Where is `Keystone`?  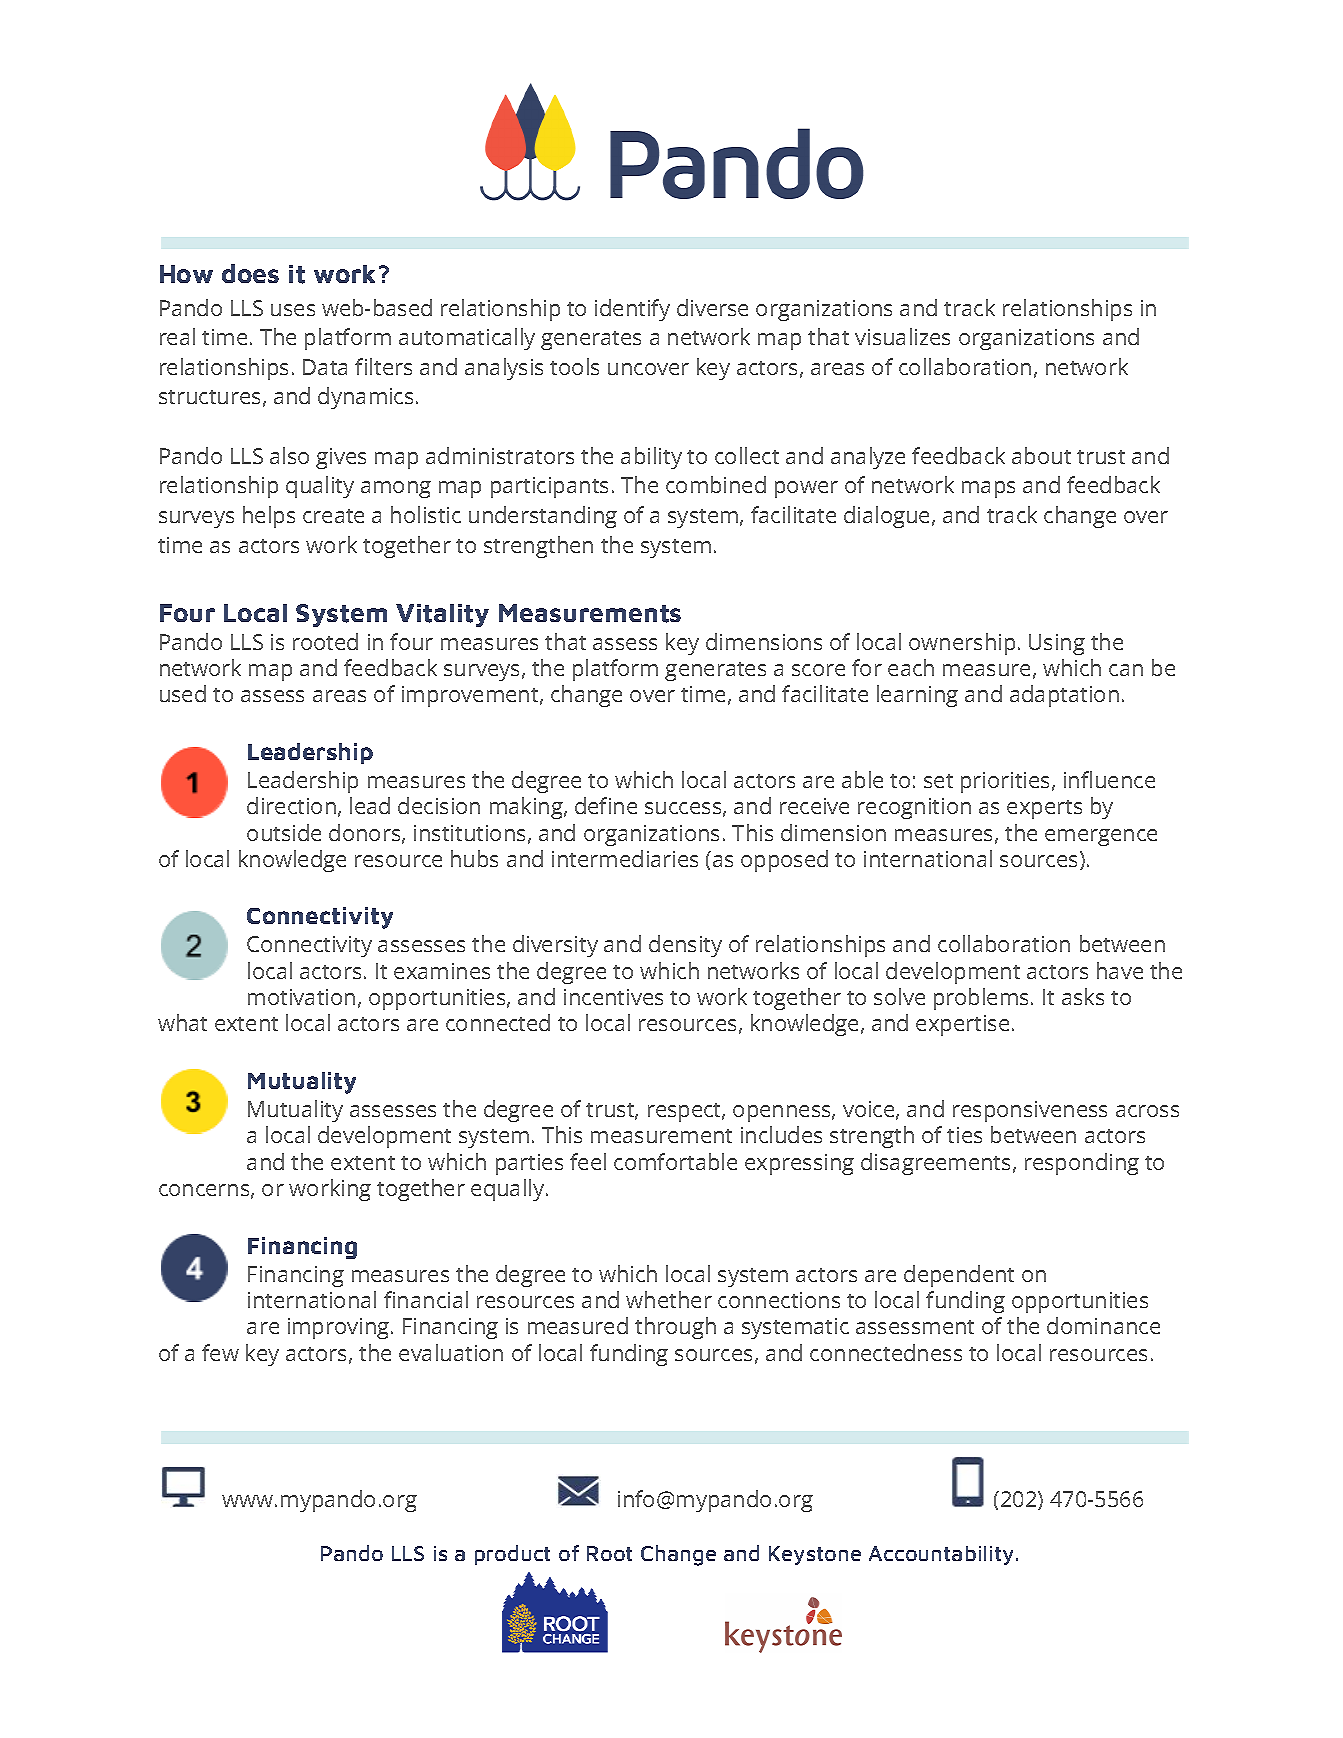
Keystone is located at coordinates (815, 1555).
